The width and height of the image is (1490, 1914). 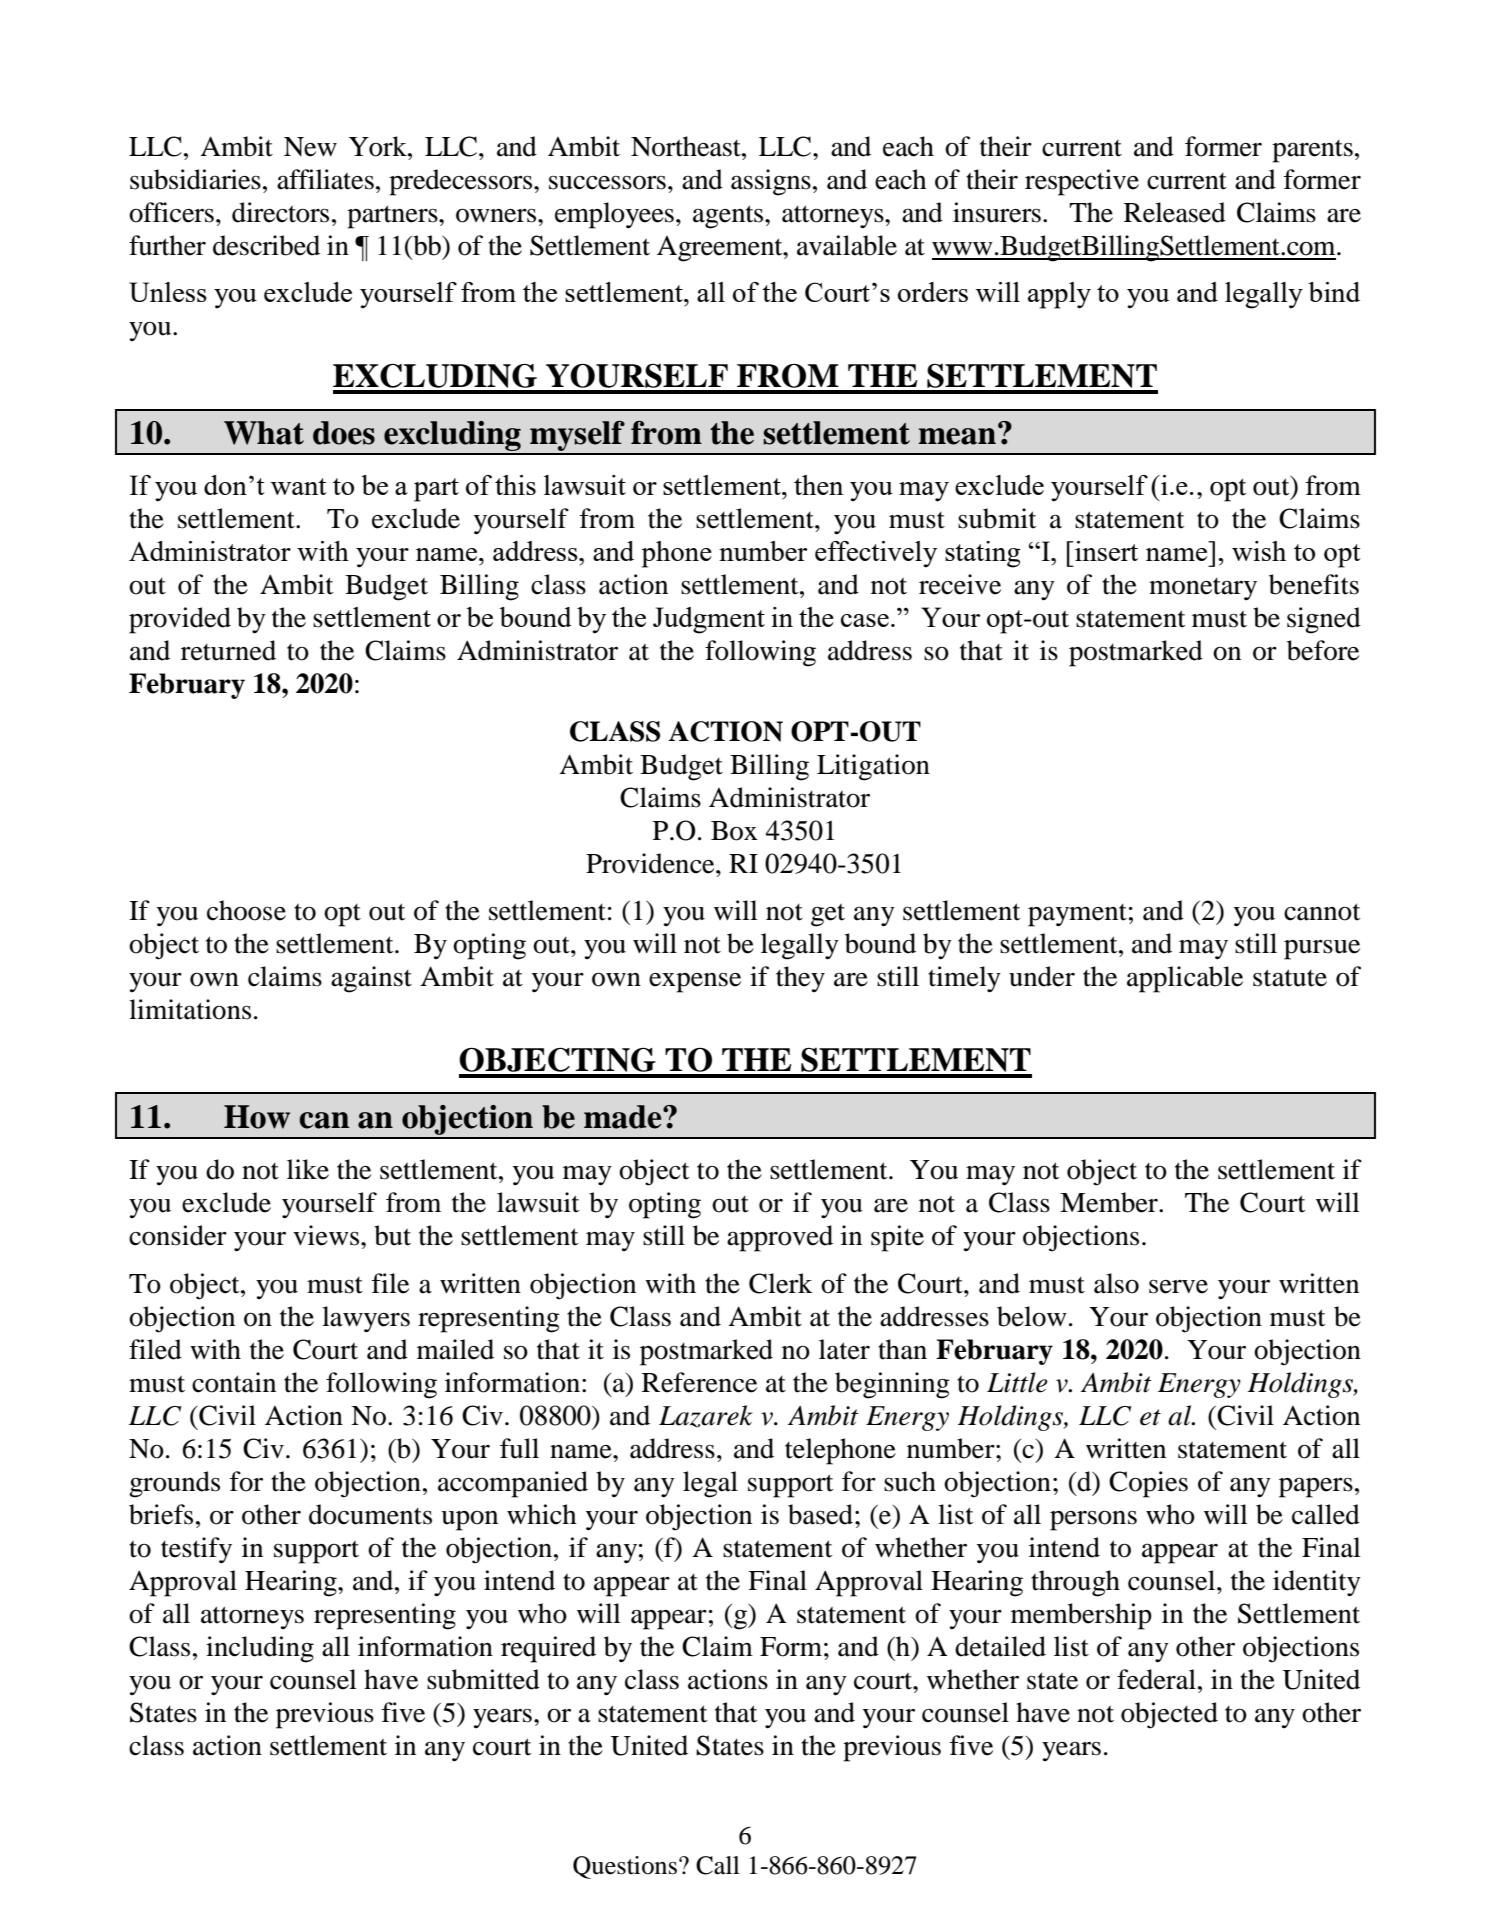 What do you see at coordinates (1175, 212) in the image?
I see `Released` at bounding box center [1175, 212].
